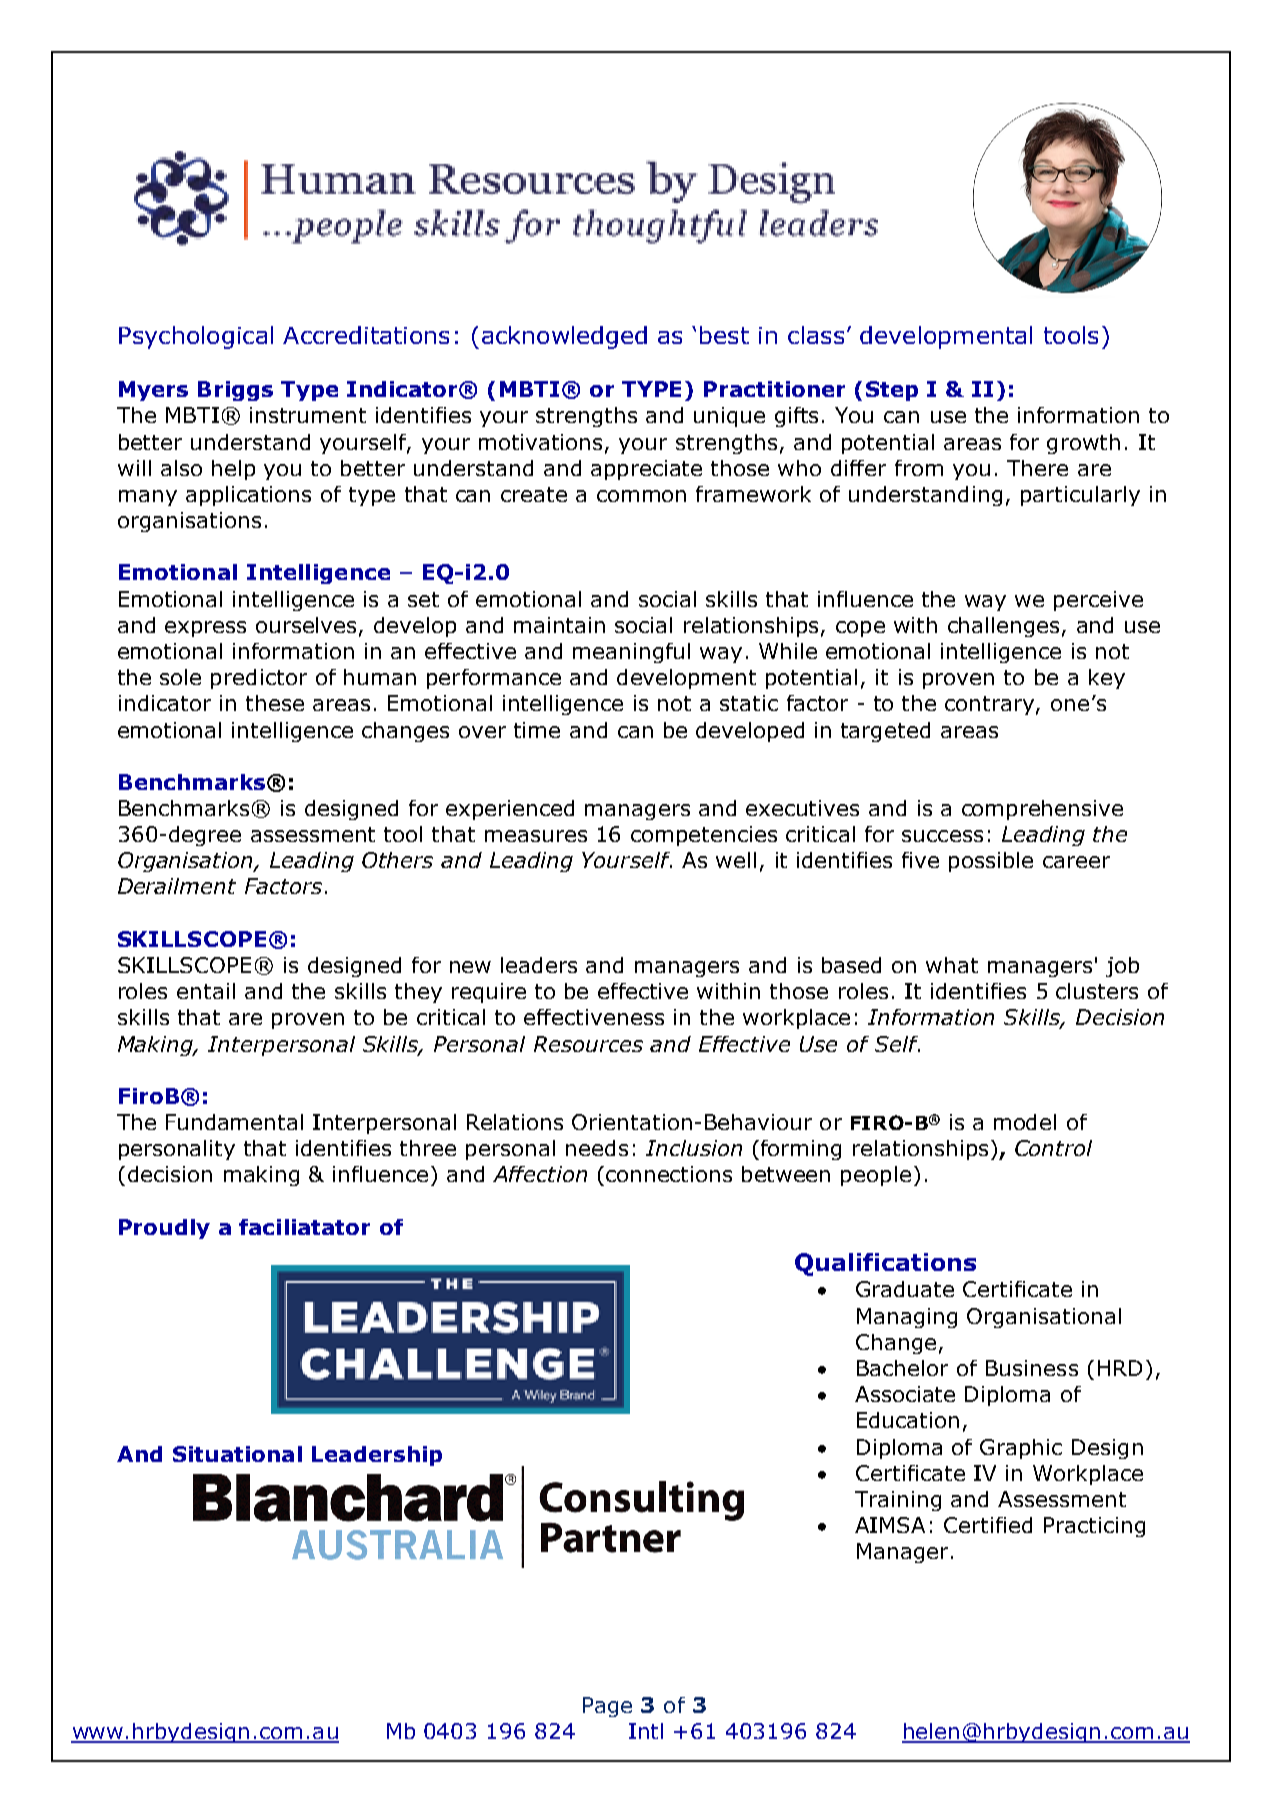 This screenshot has height=1813, width=1282. Describe the element at coordinates (892, 391) in the screenshot. I see `Step` at that location.
